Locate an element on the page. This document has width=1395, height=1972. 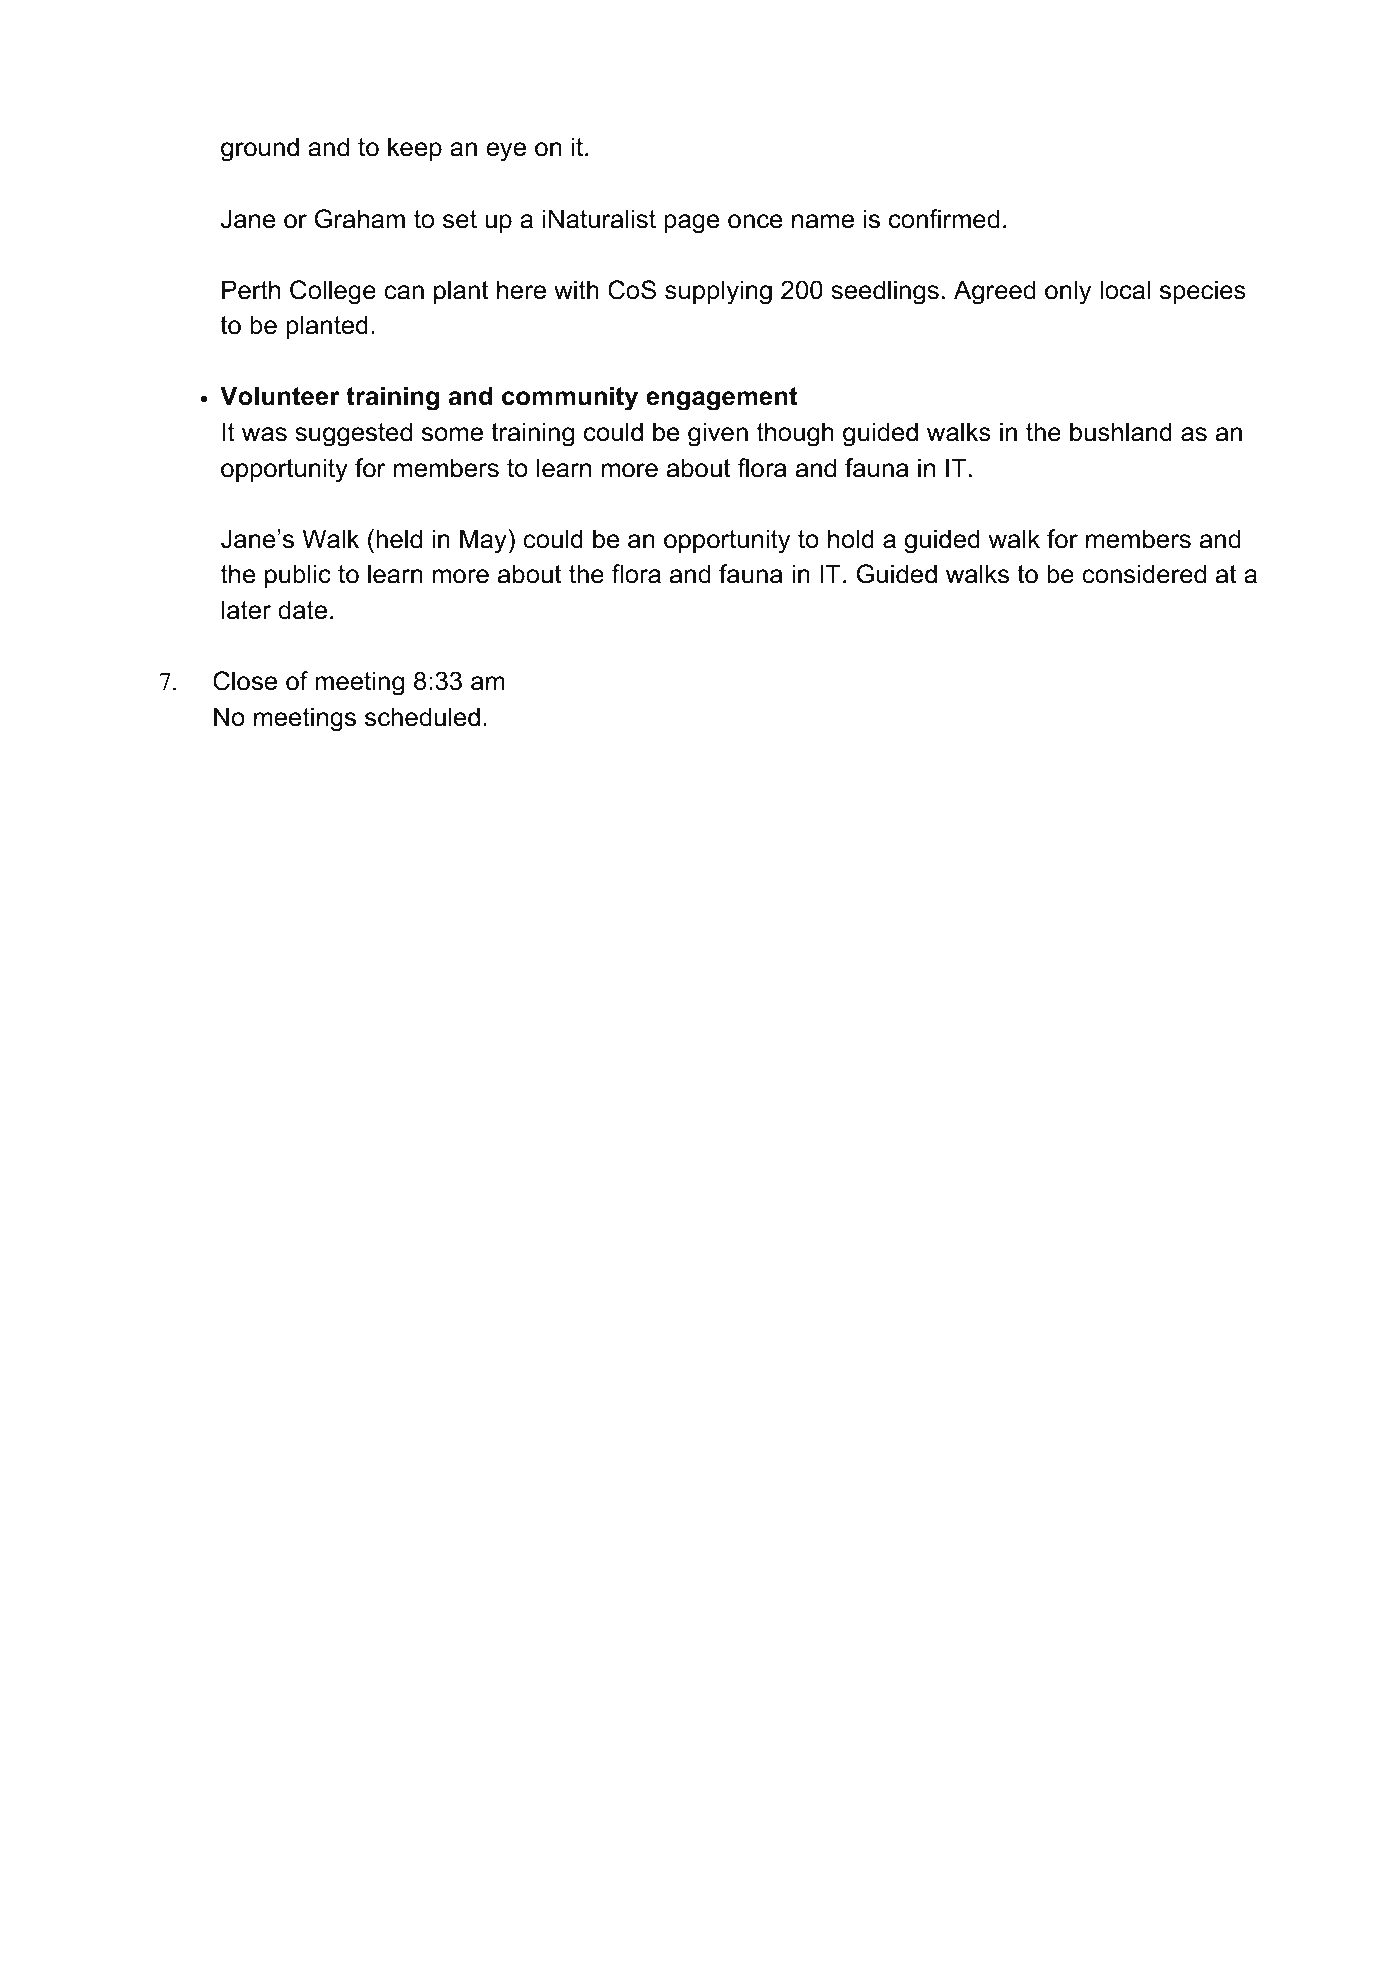
keep is located at coordinates (415, 149).
